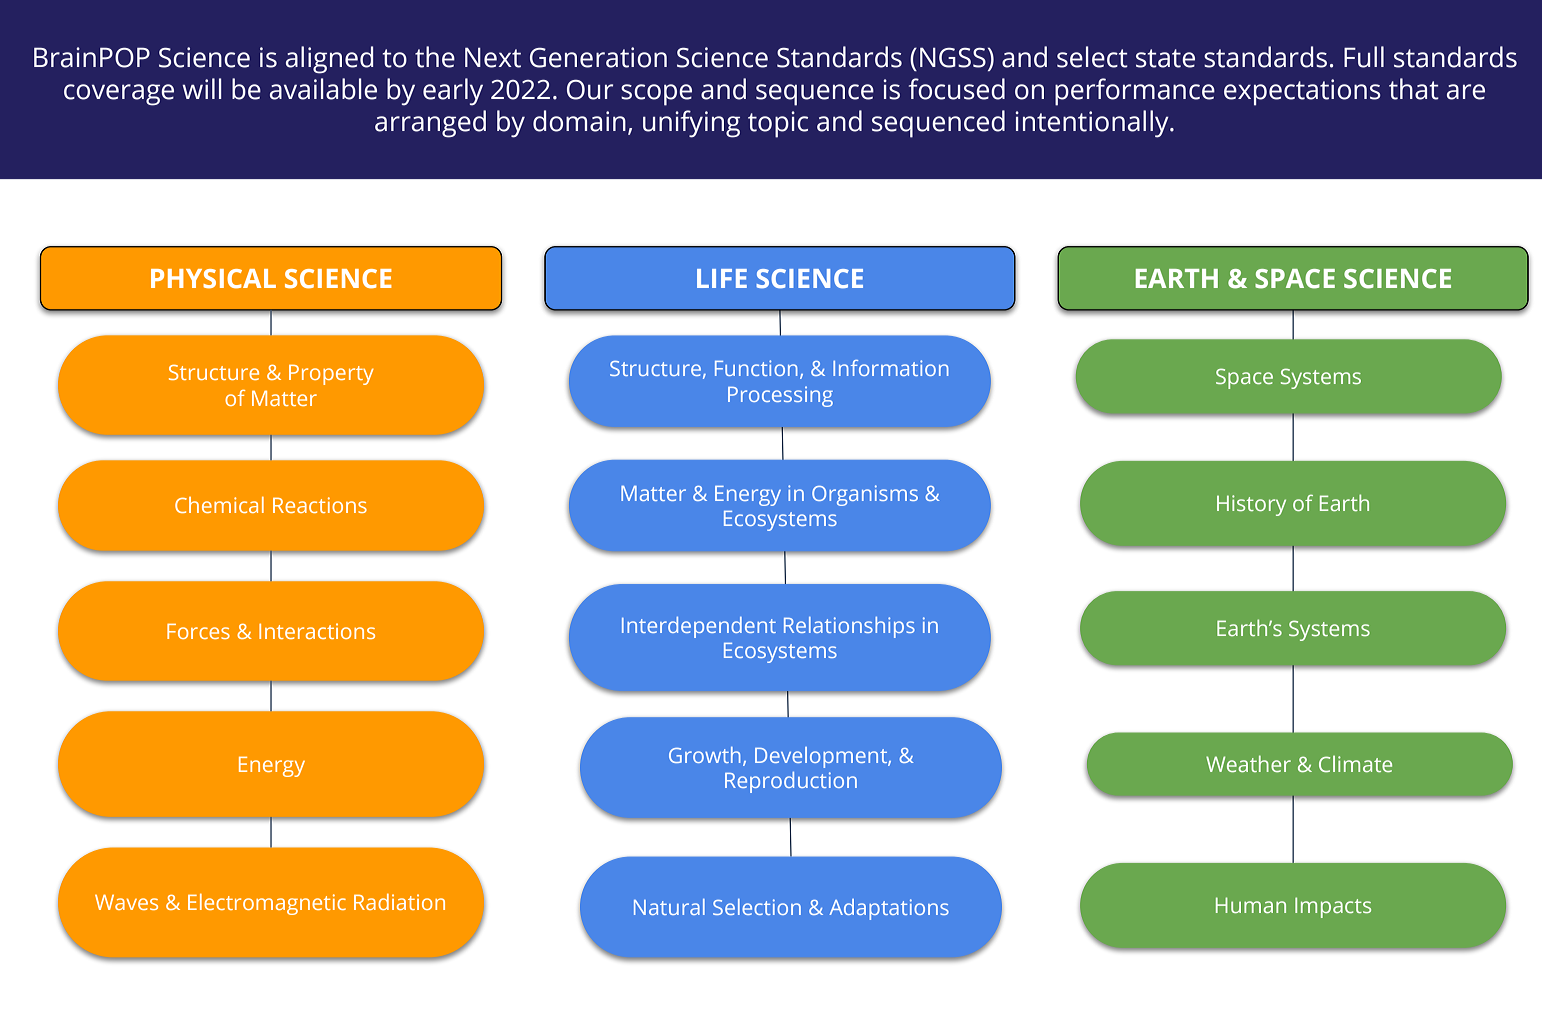 This document has width=1542, height=1028. I want to click on Electromagnetic, so click(267, 904).
